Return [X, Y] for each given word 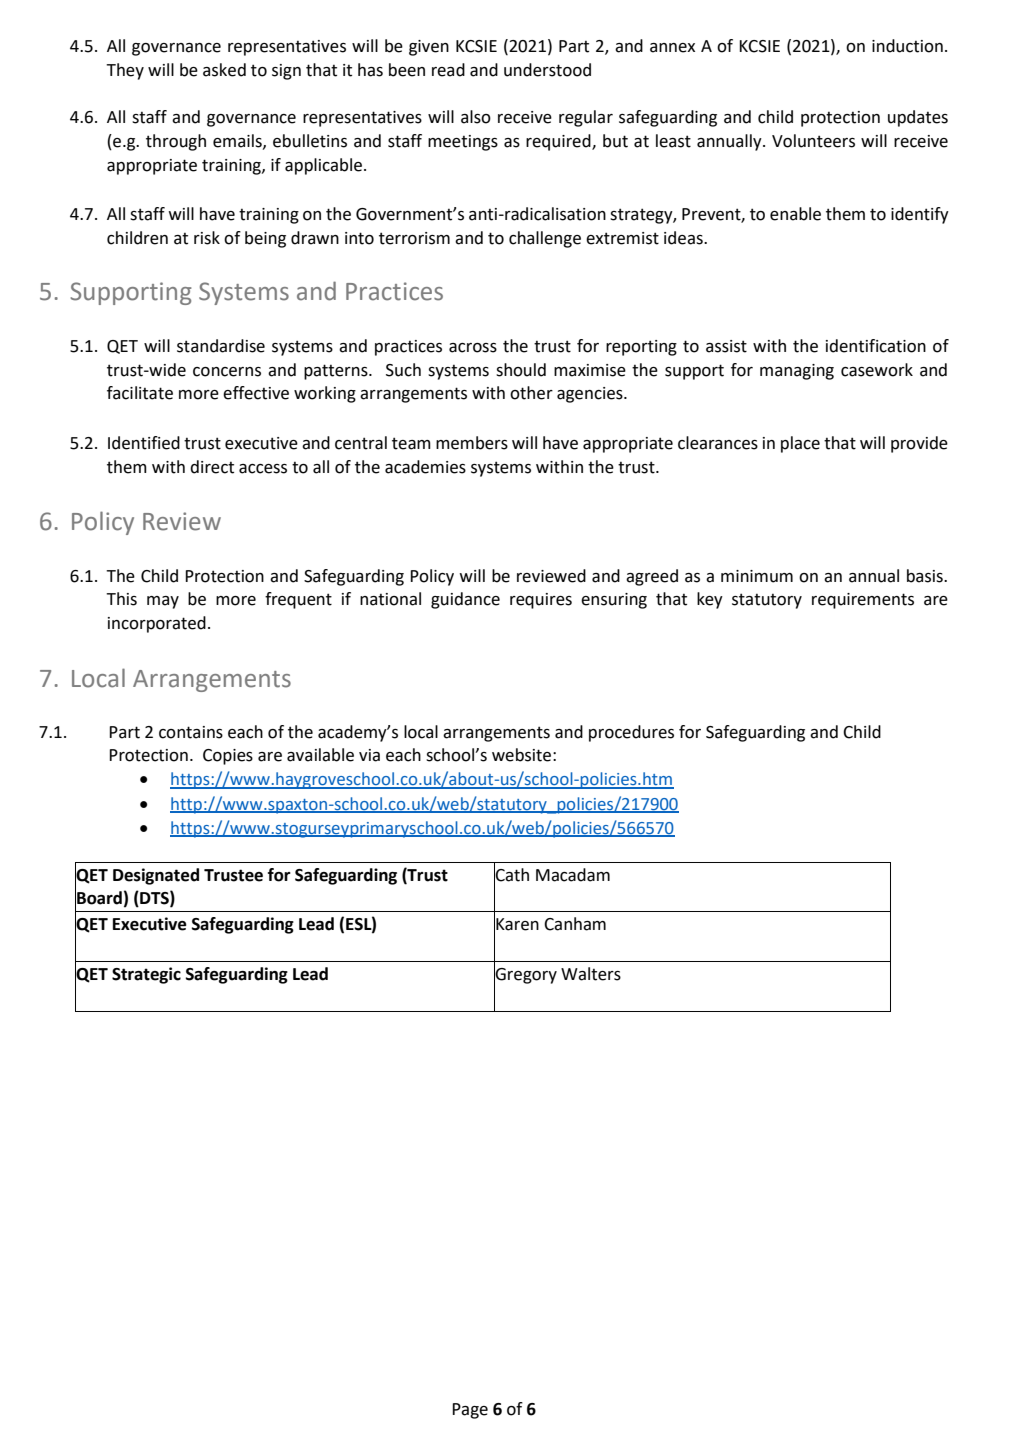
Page [470, 1411]
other [531, 393]
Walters [591, 974]
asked [224, 70]
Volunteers [813, 141]
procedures [631, 733]
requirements [863, 601]
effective [256, 393]
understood [547, 70]
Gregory [525, 975]
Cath [511, 874]
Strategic [146, 975]
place [800, 444]
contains [191, 732]
